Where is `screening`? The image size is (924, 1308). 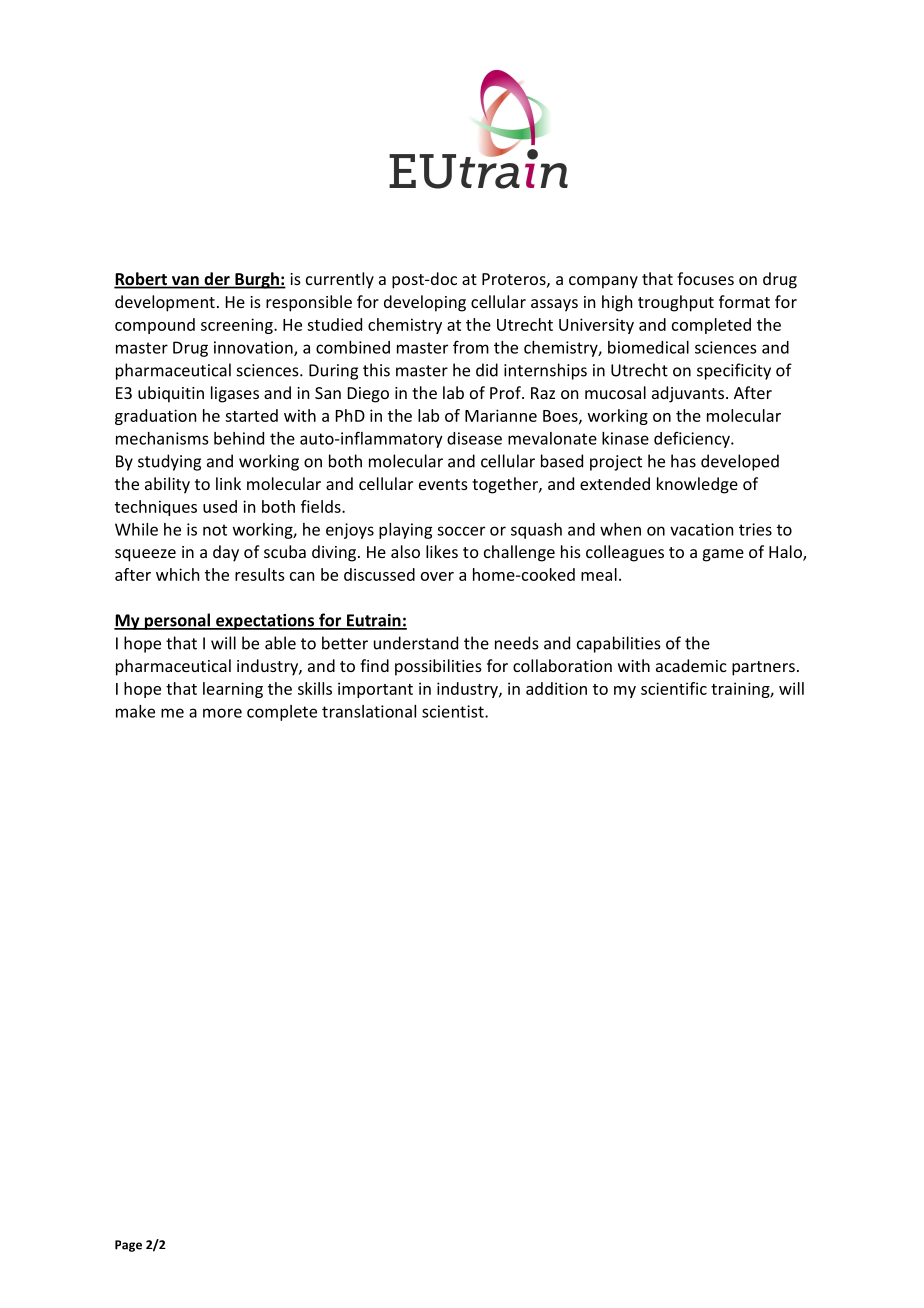
screening is located at coordinates (238, 326).
